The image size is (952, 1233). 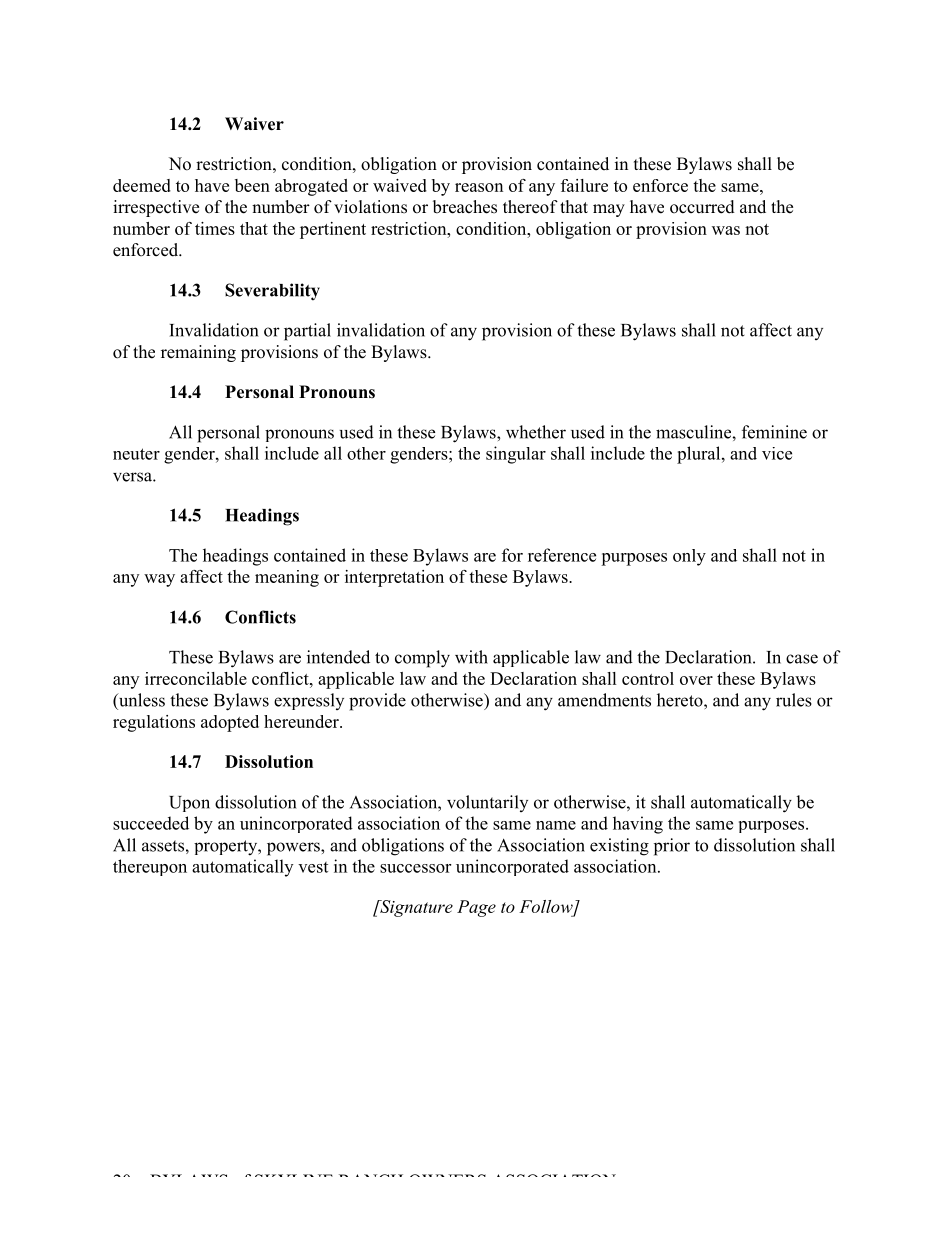 I want to click on reference, so click(x=562, y=555).
